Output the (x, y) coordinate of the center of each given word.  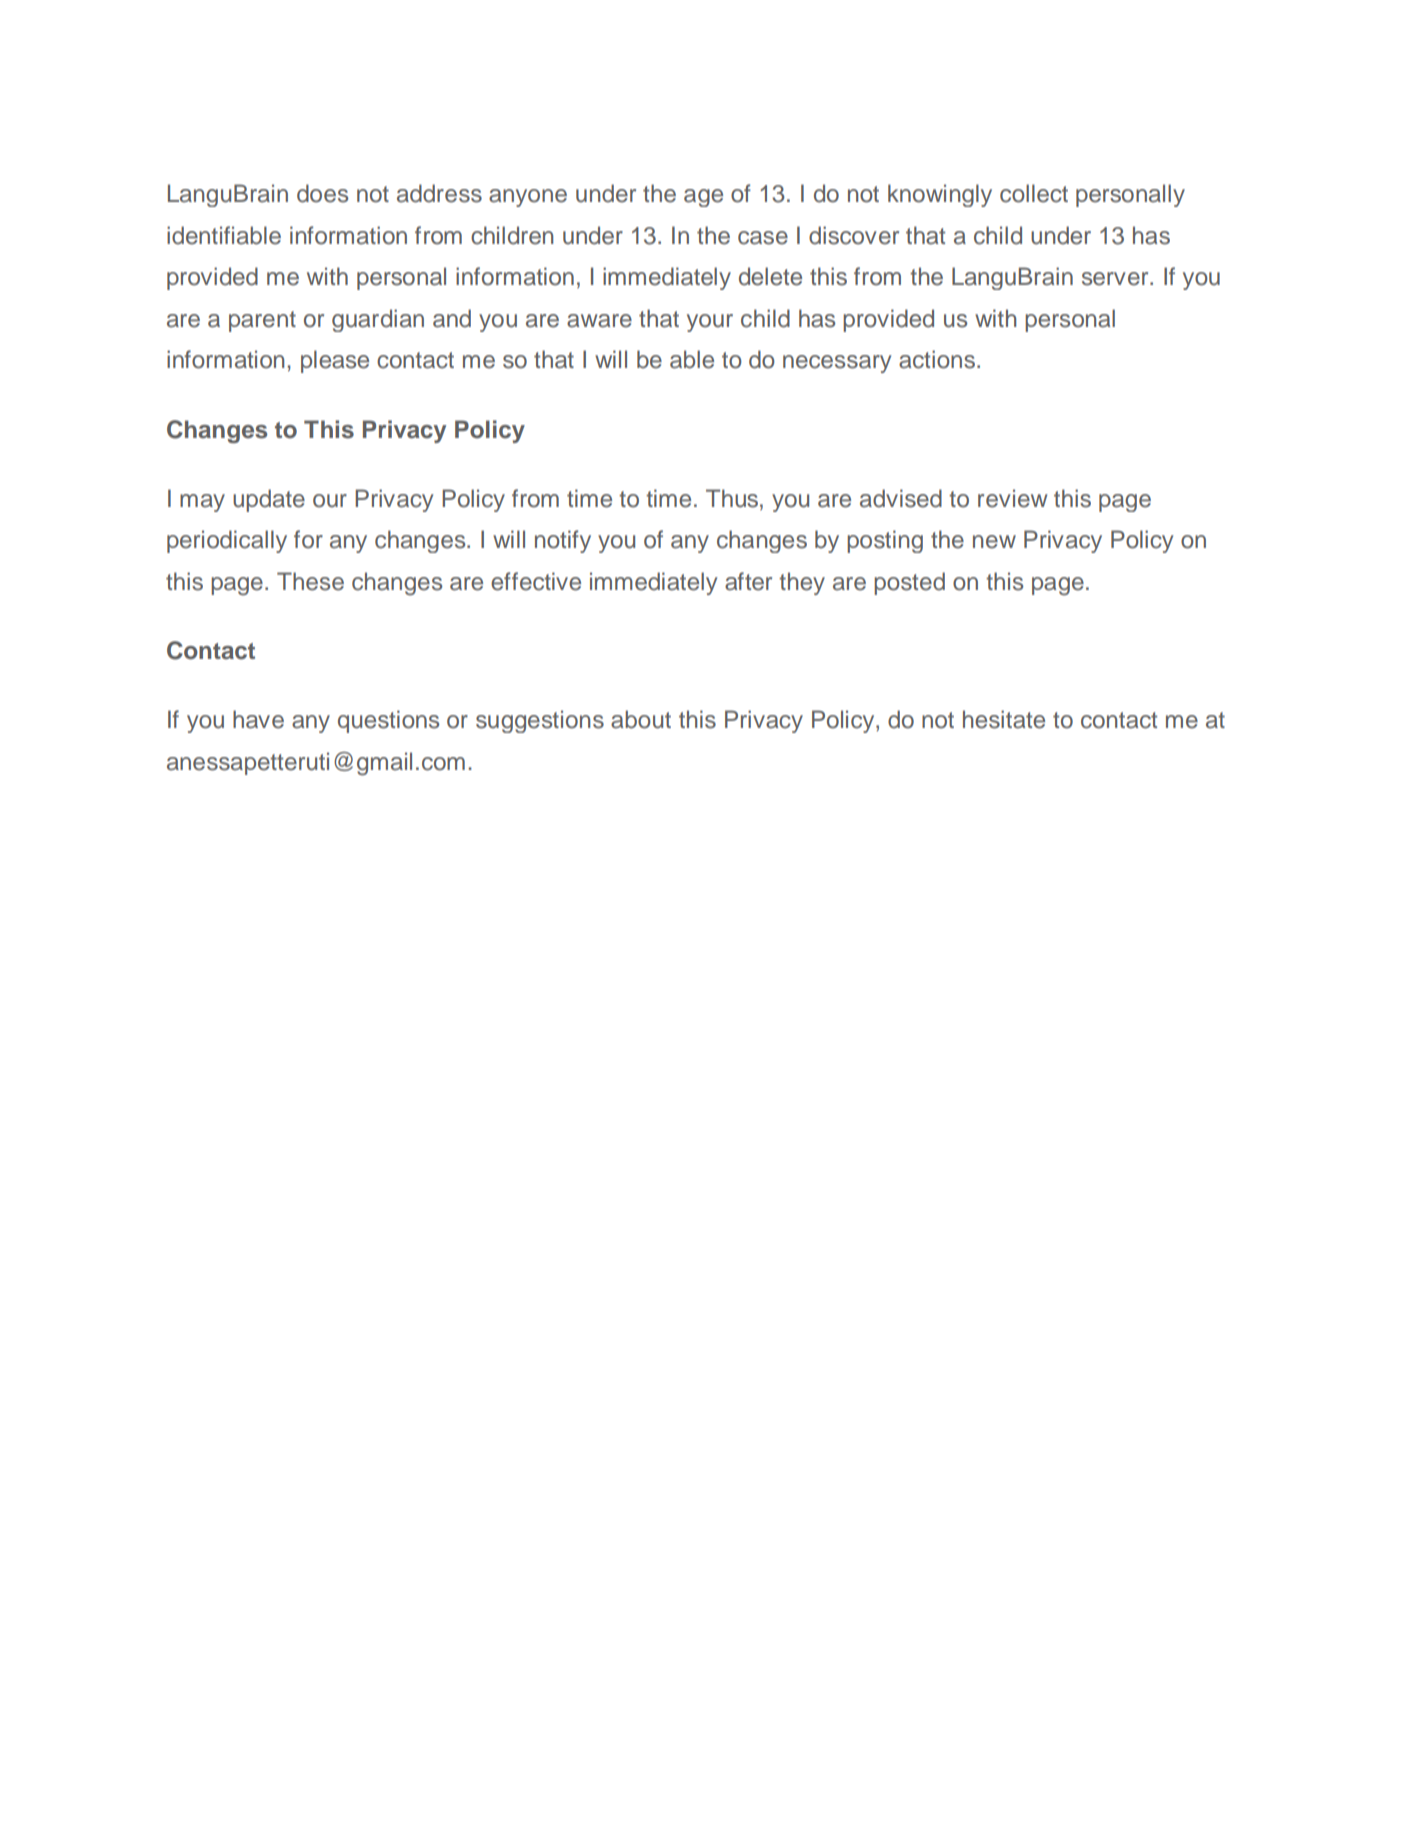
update (269, 500)
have (258, 719)
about (641, 719)
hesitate (1004, 719)
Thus (732, 498)
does (322, 193)
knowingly (940, 195)
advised (901, 498)
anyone (528, 198)
